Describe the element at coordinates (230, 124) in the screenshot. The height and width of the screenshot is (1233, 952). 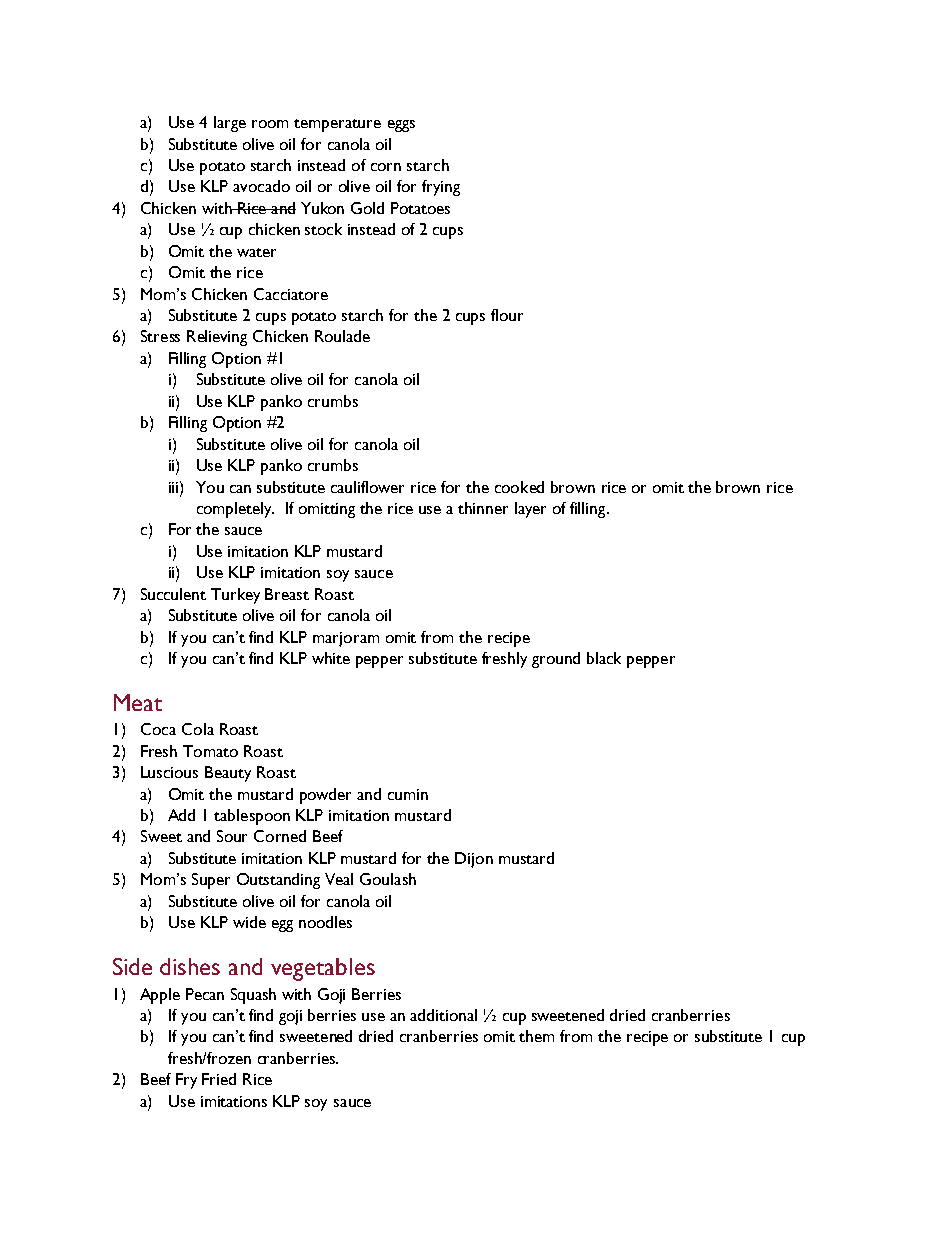
I see `large` at that location.
